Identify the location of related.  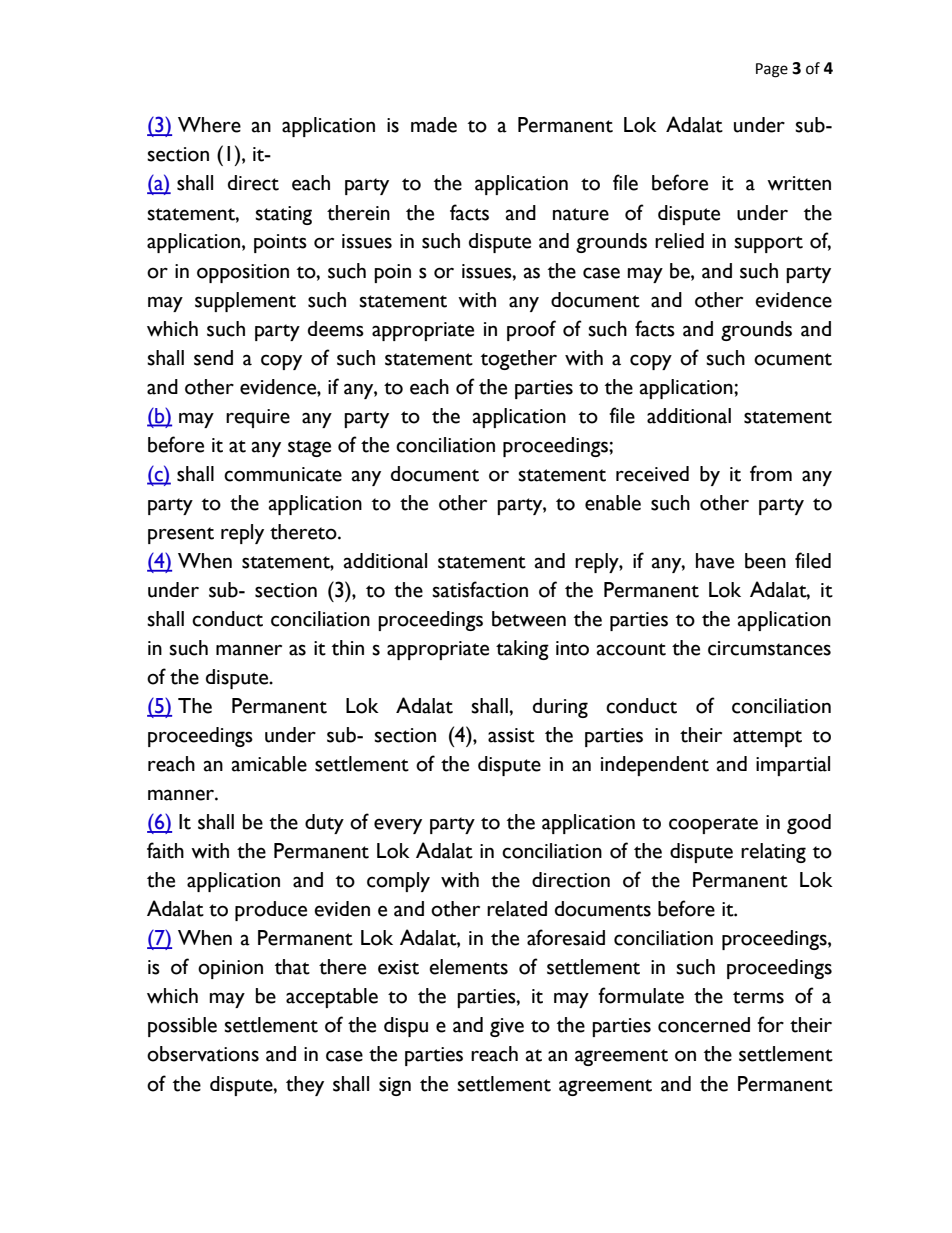
(517, 909).
